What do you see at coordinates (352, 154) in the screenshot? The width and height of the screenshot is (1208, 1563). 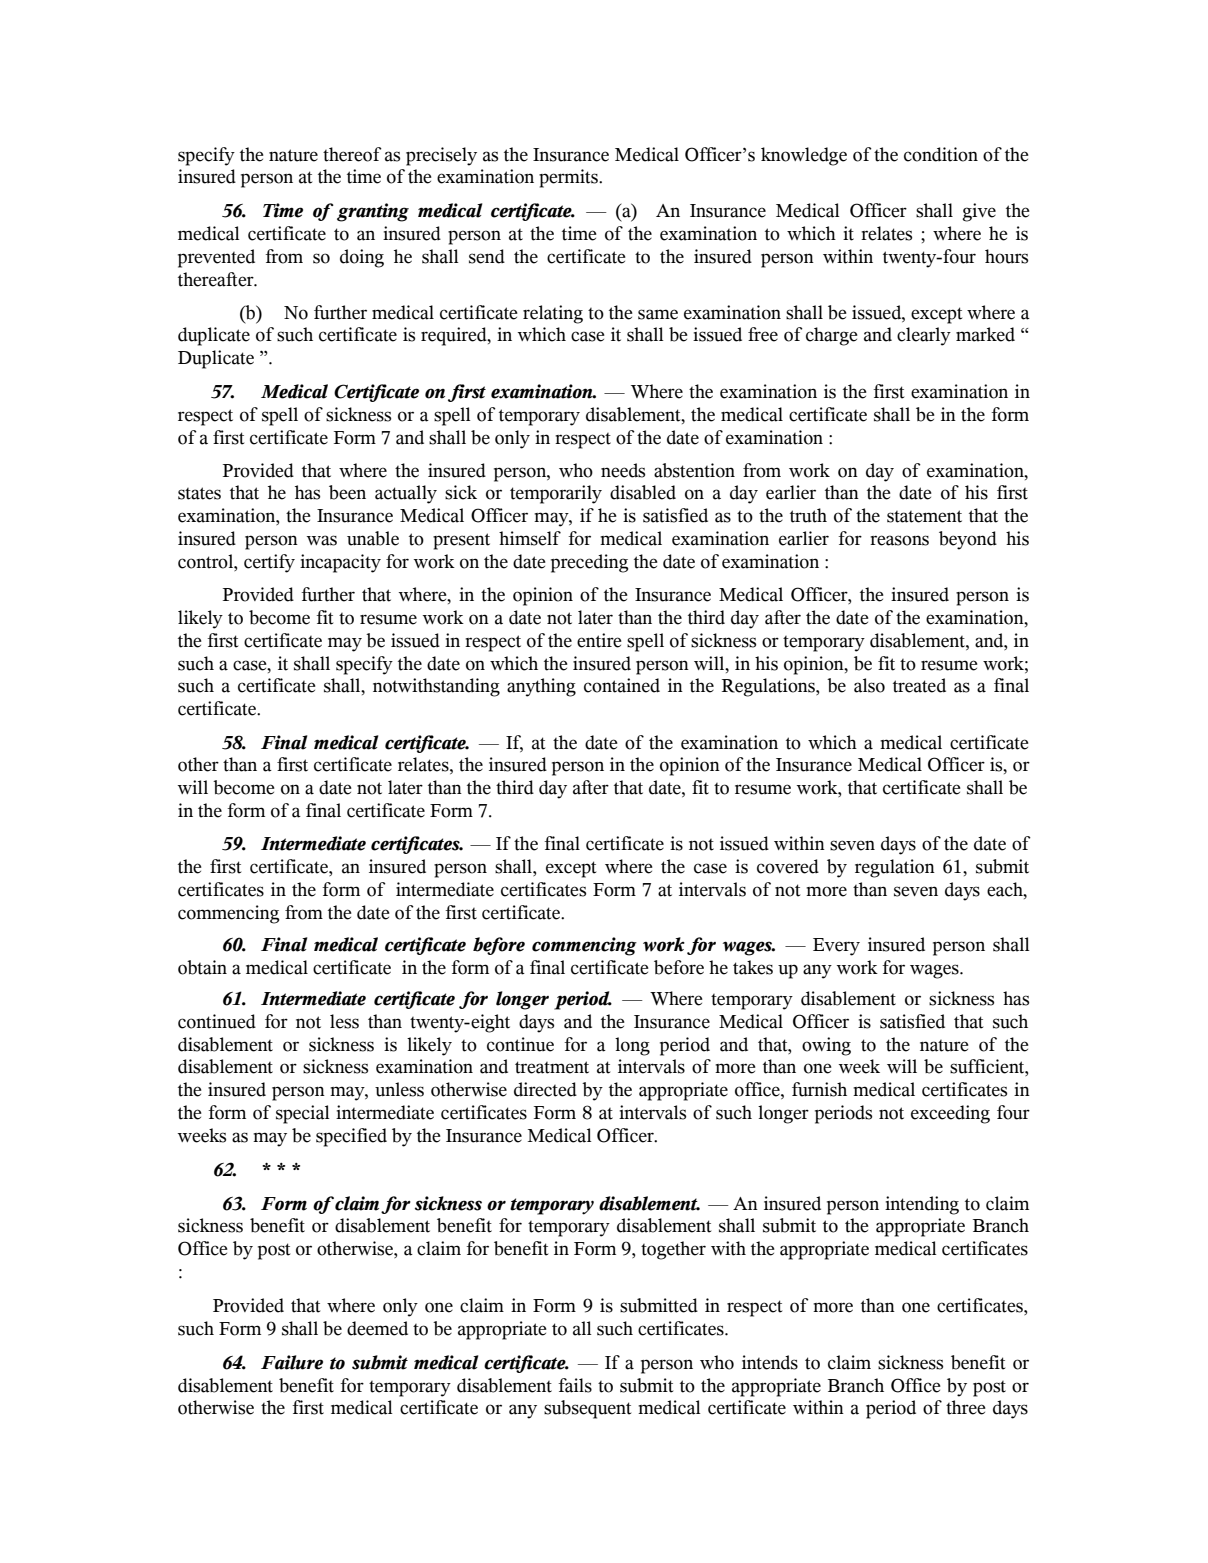 I see `thereof` at bounding box center [352, 154].
